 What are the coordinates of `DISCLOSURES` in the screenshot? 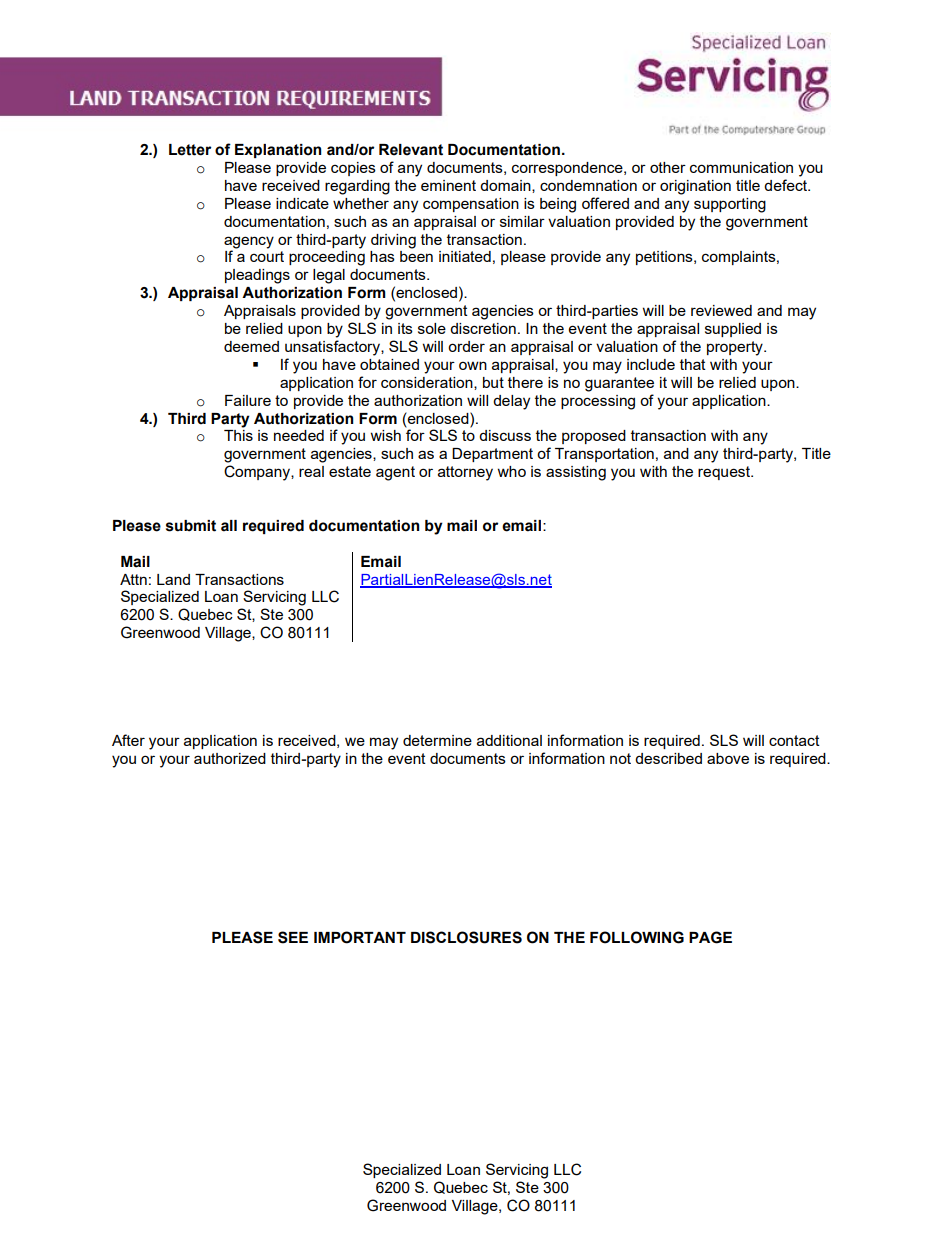 It's located at (466, 937).
